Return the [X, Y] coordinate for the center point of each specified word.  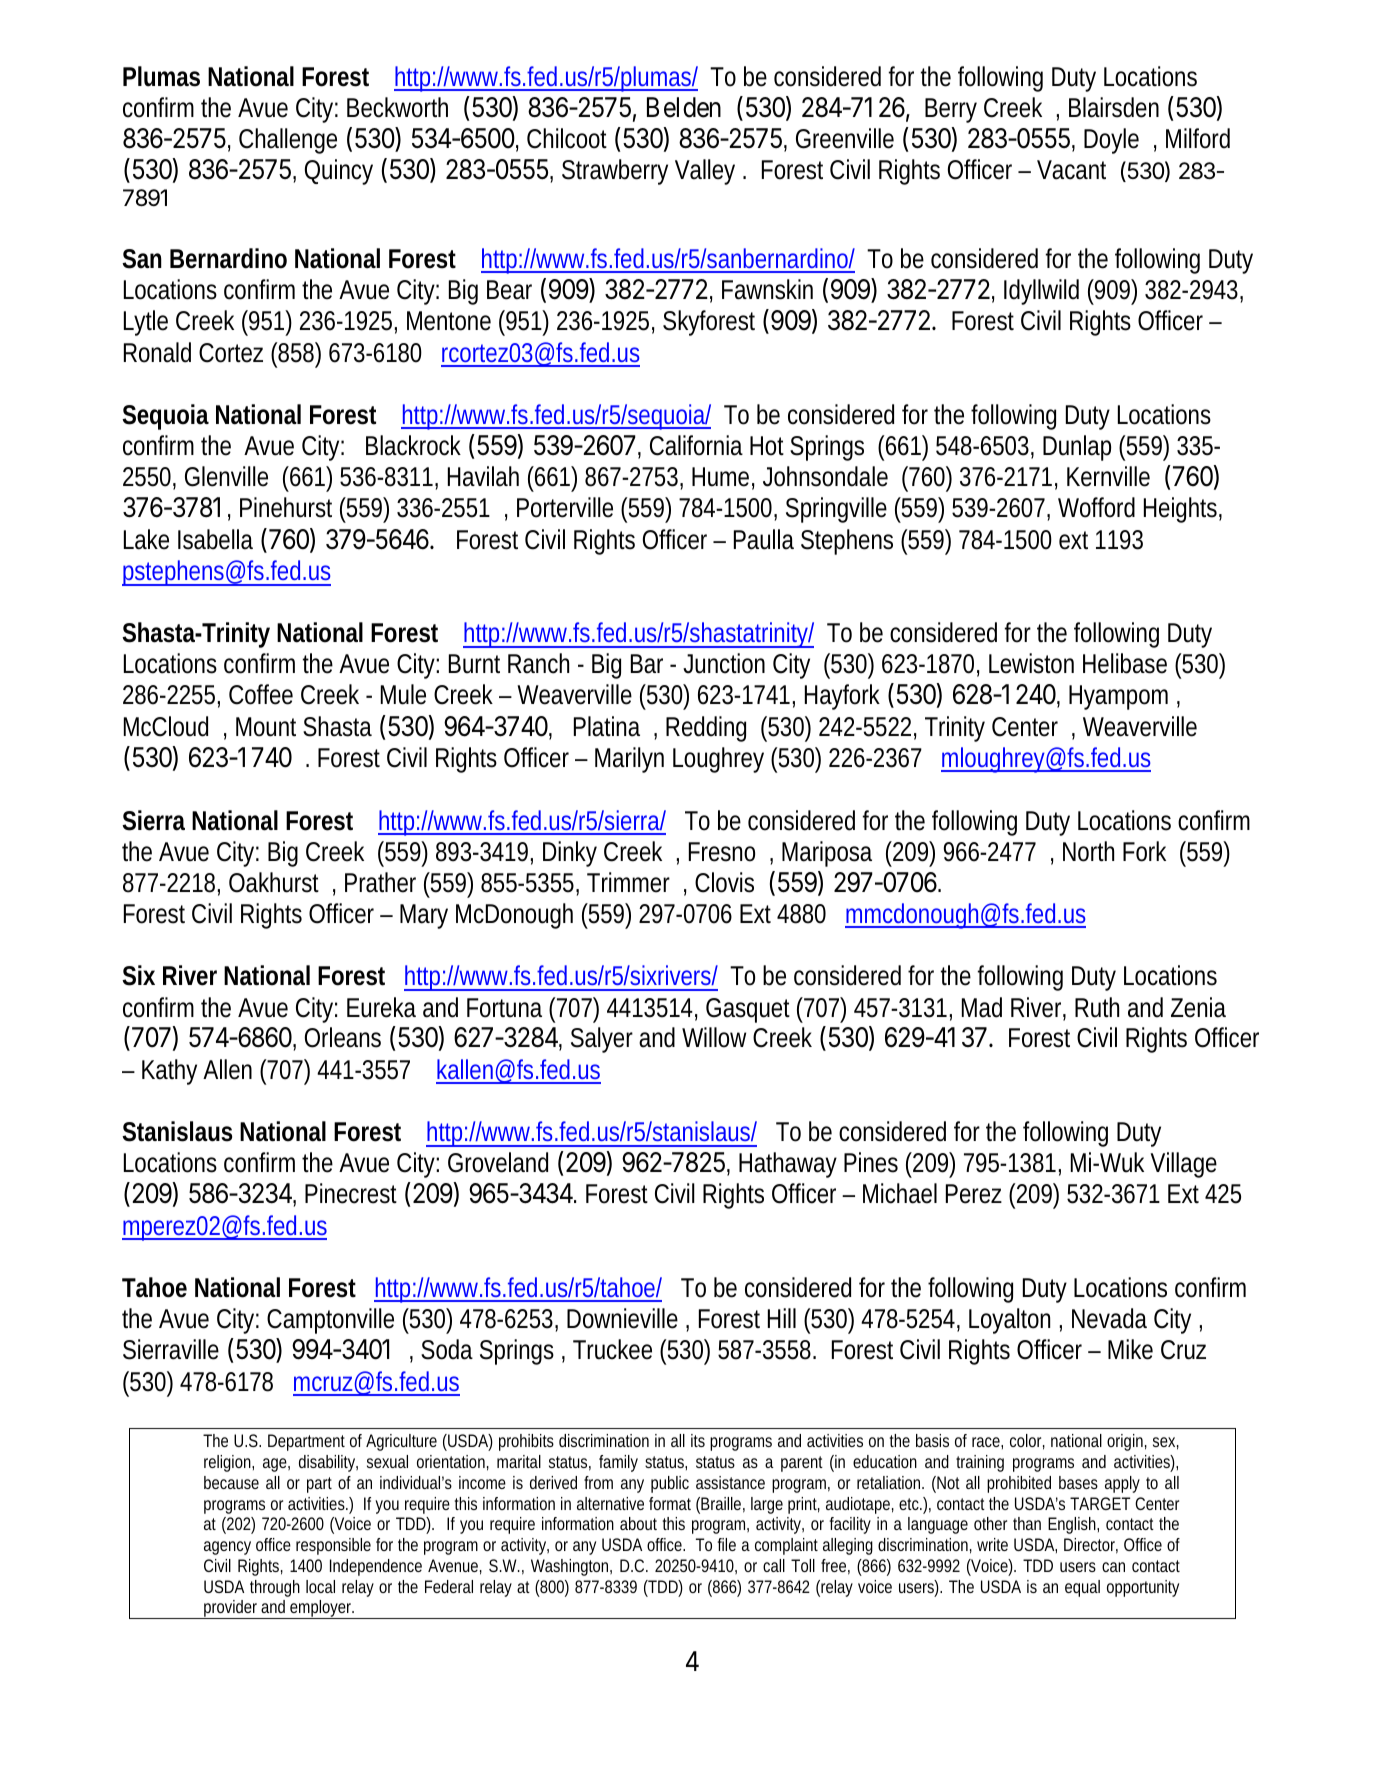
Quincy [339, 172]
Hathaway [788, 1165]
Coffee [261, 694]
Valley [705, 172]
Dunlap [1077, 448]
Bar [647, 664]
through [275, 1588]
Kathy [169, 1072]
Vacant [1071, 170]
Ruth [1097, 1007]
